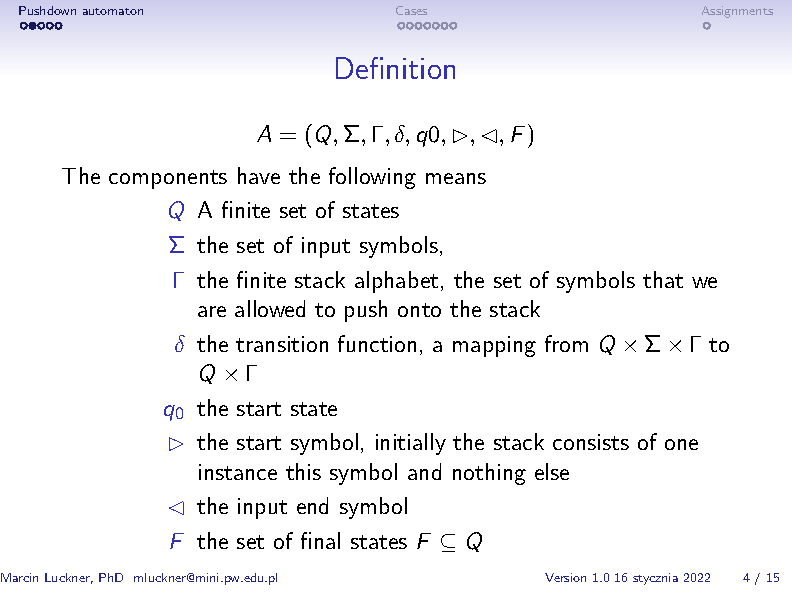 This screenshot has height=594, width=792. What do you see at coordinates (566, 343) in the screenshot?
I see `from` at bounding box center [566, 343].
